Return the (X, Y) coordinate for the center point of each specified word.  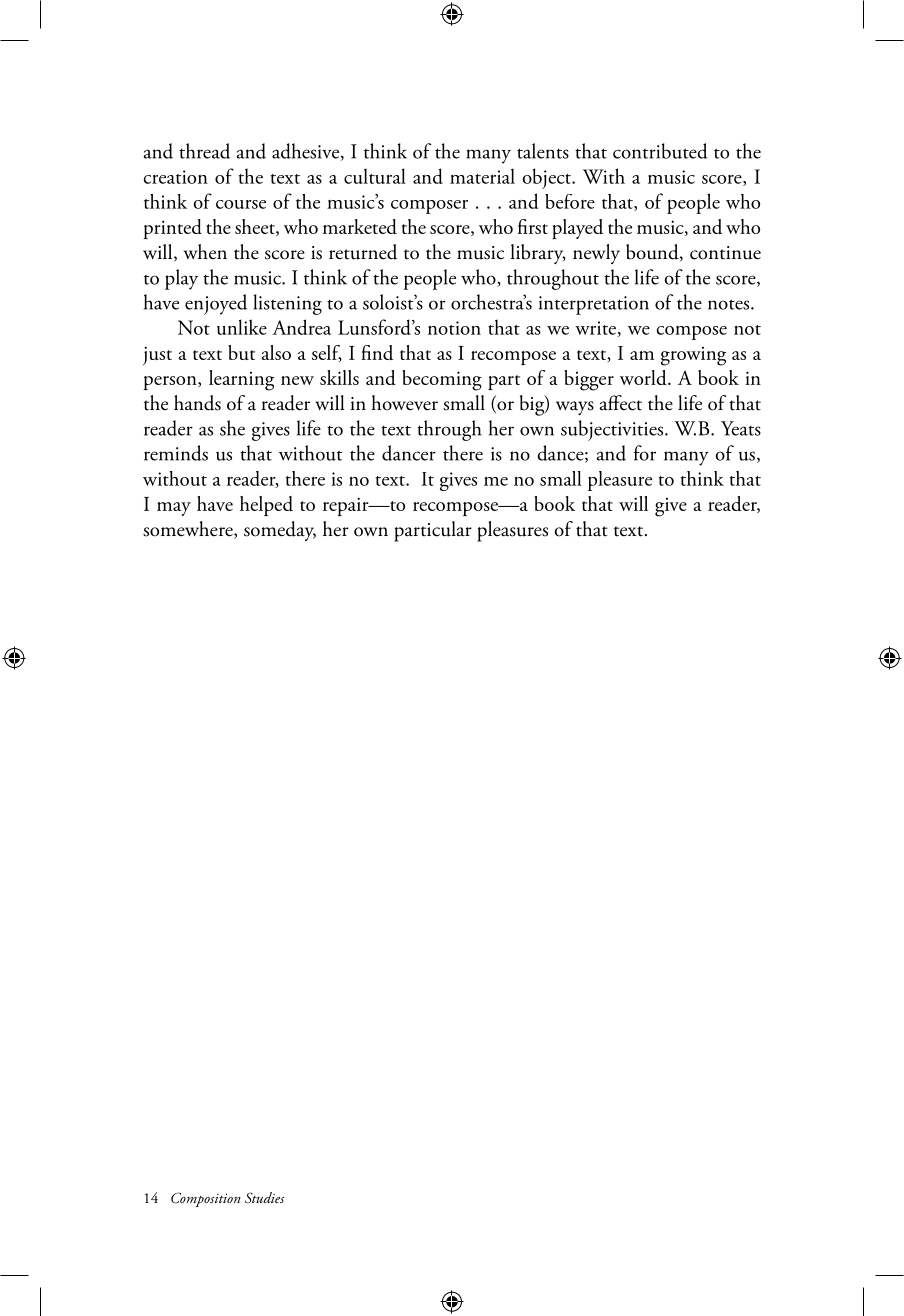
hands (197, 403)
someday (280, 531)
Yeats (741, 428)
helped (266, 506)
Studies (265, 1198)
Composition (206, 1199)
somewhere (189, 530)
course (241, 204)
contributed (660, 151)
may (174, 509)
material (482, 176)
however (404, 403)
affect (620, 403)
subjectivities (613, 430)
